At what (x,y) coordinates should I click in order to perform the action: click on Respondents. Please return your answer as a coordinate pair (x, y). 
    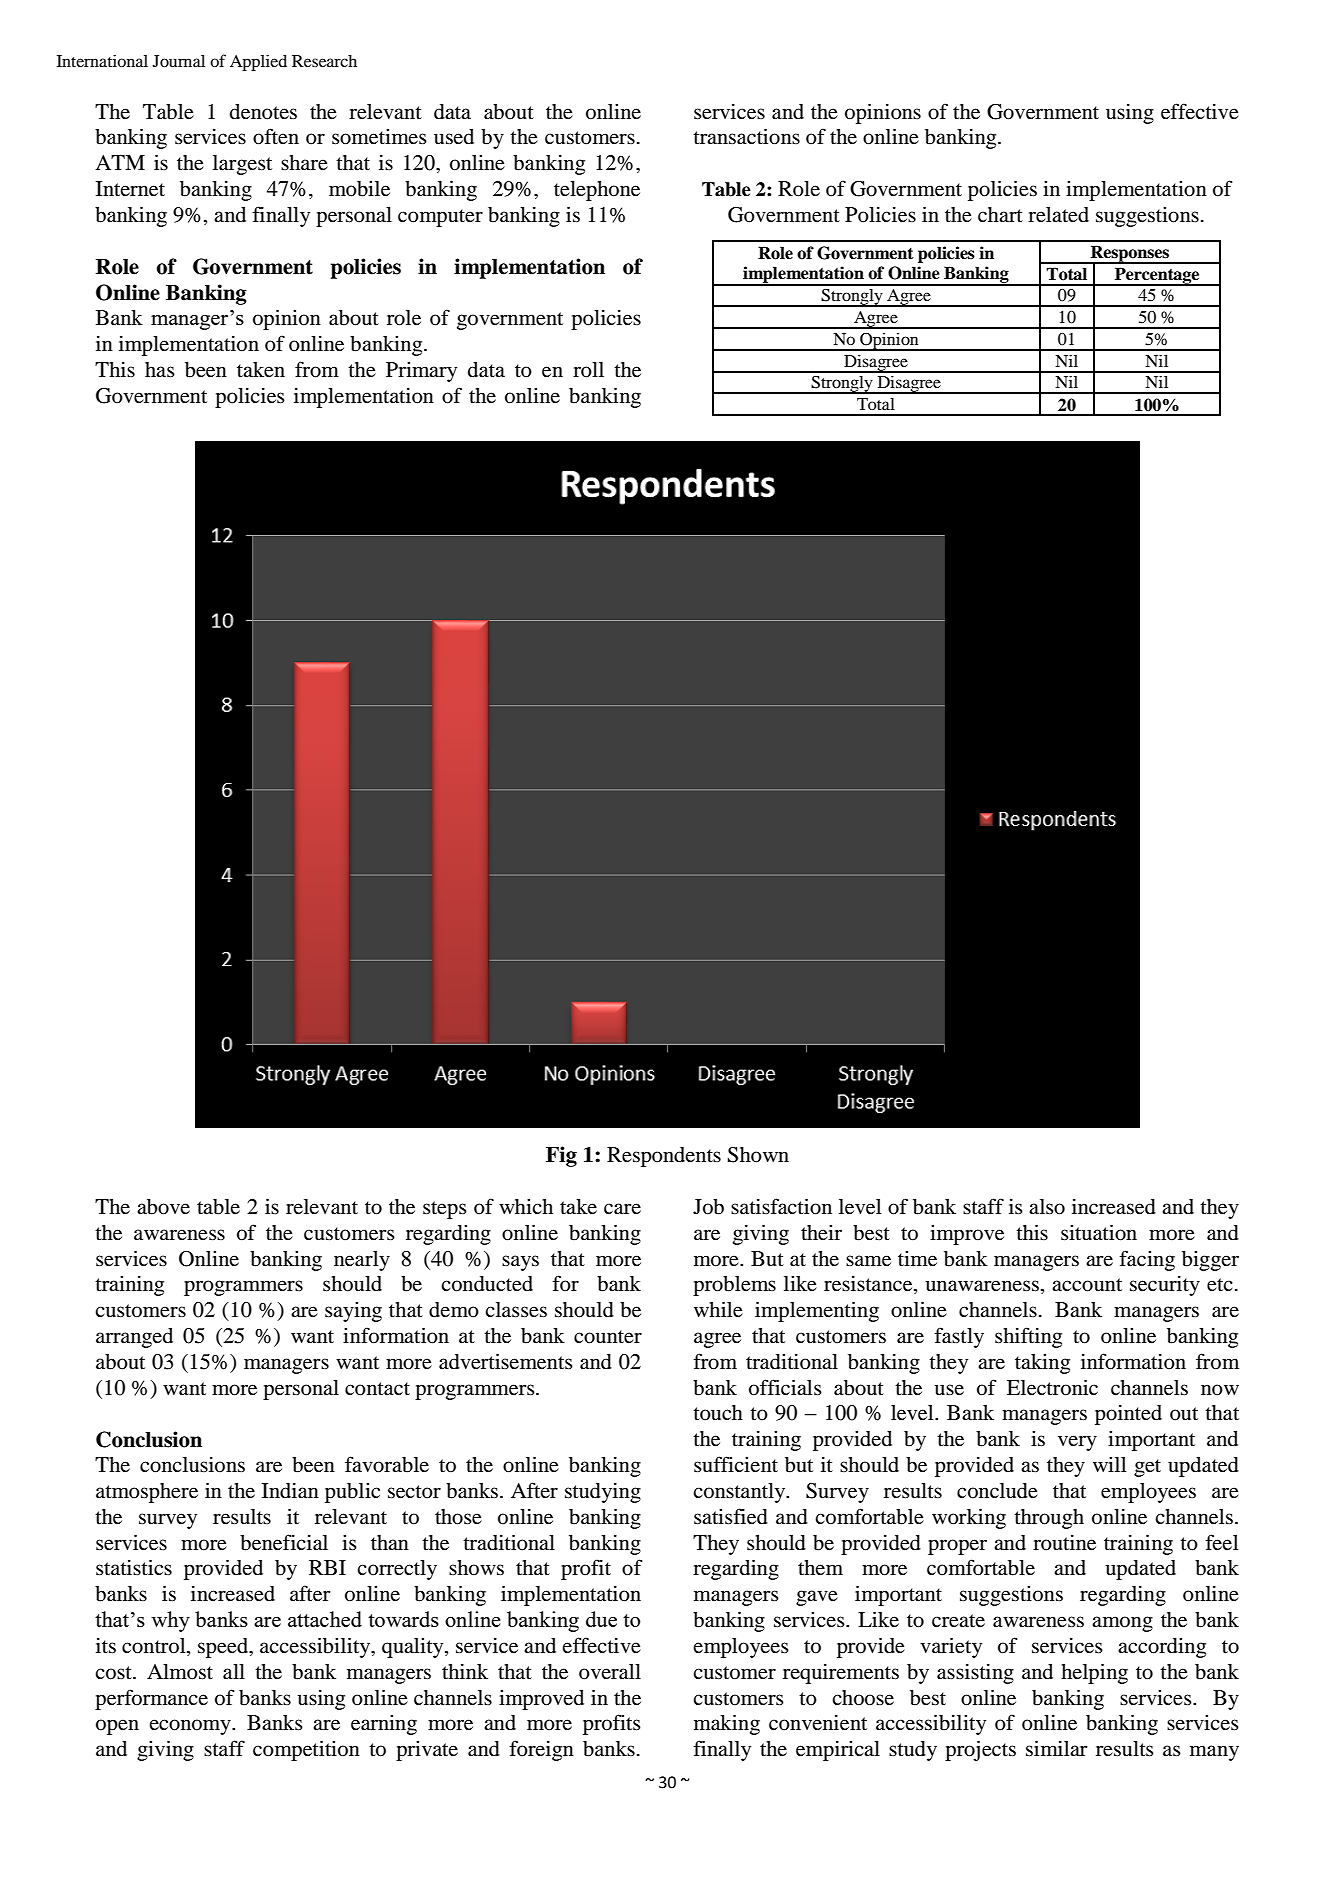
    Looking at the image, I should click on (664, 1157).
